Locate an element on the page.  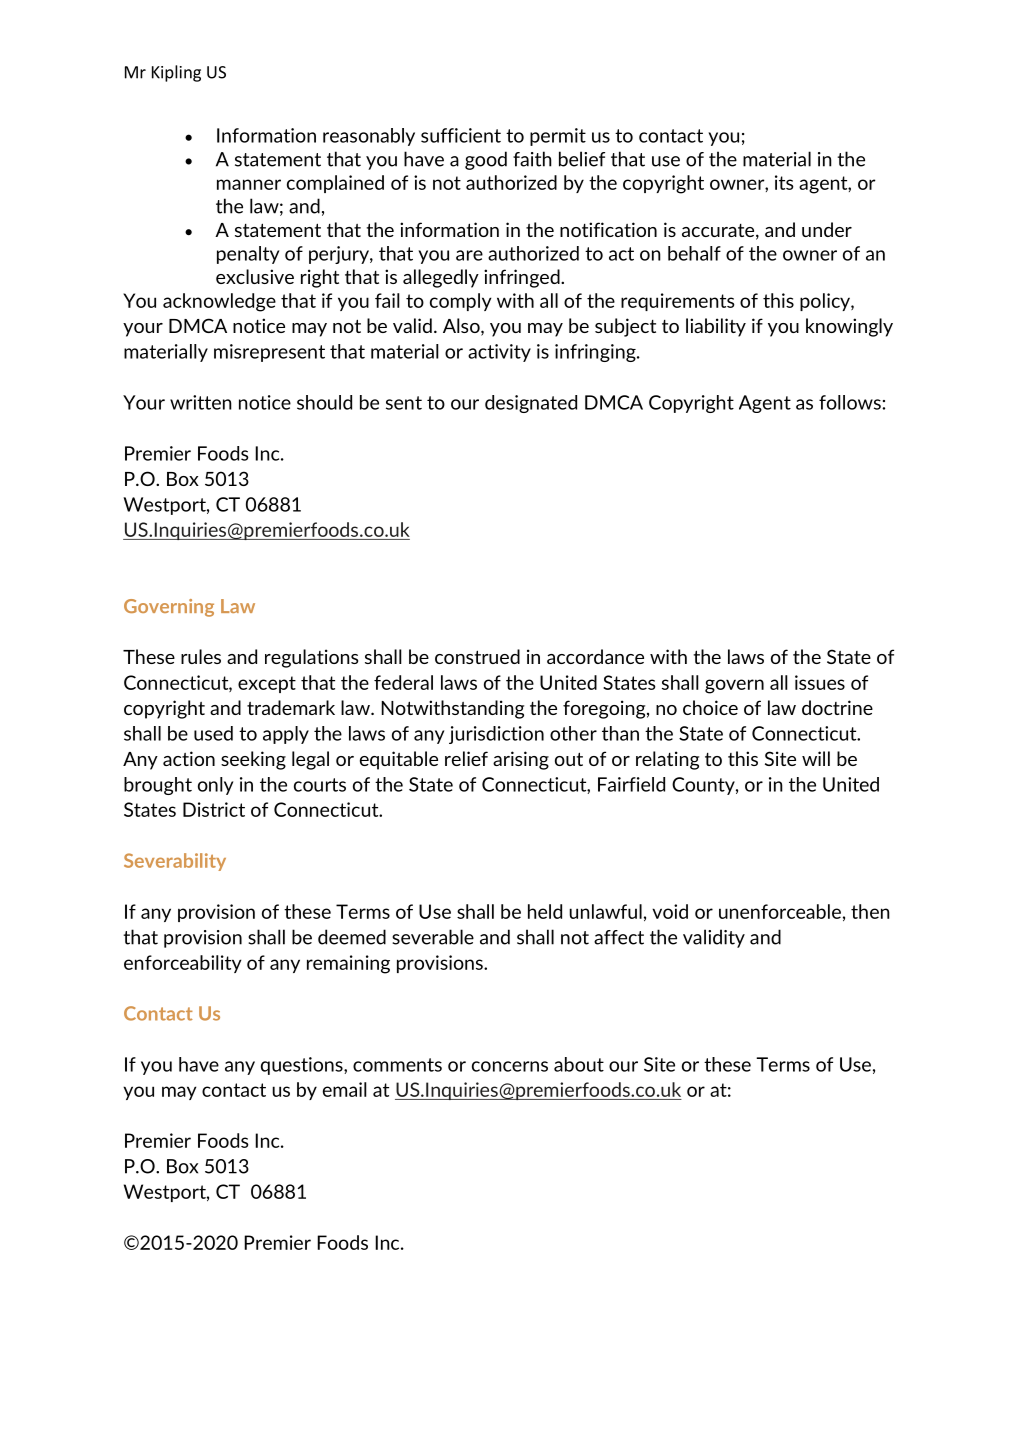
designated is located at coordinates (531, 404).
